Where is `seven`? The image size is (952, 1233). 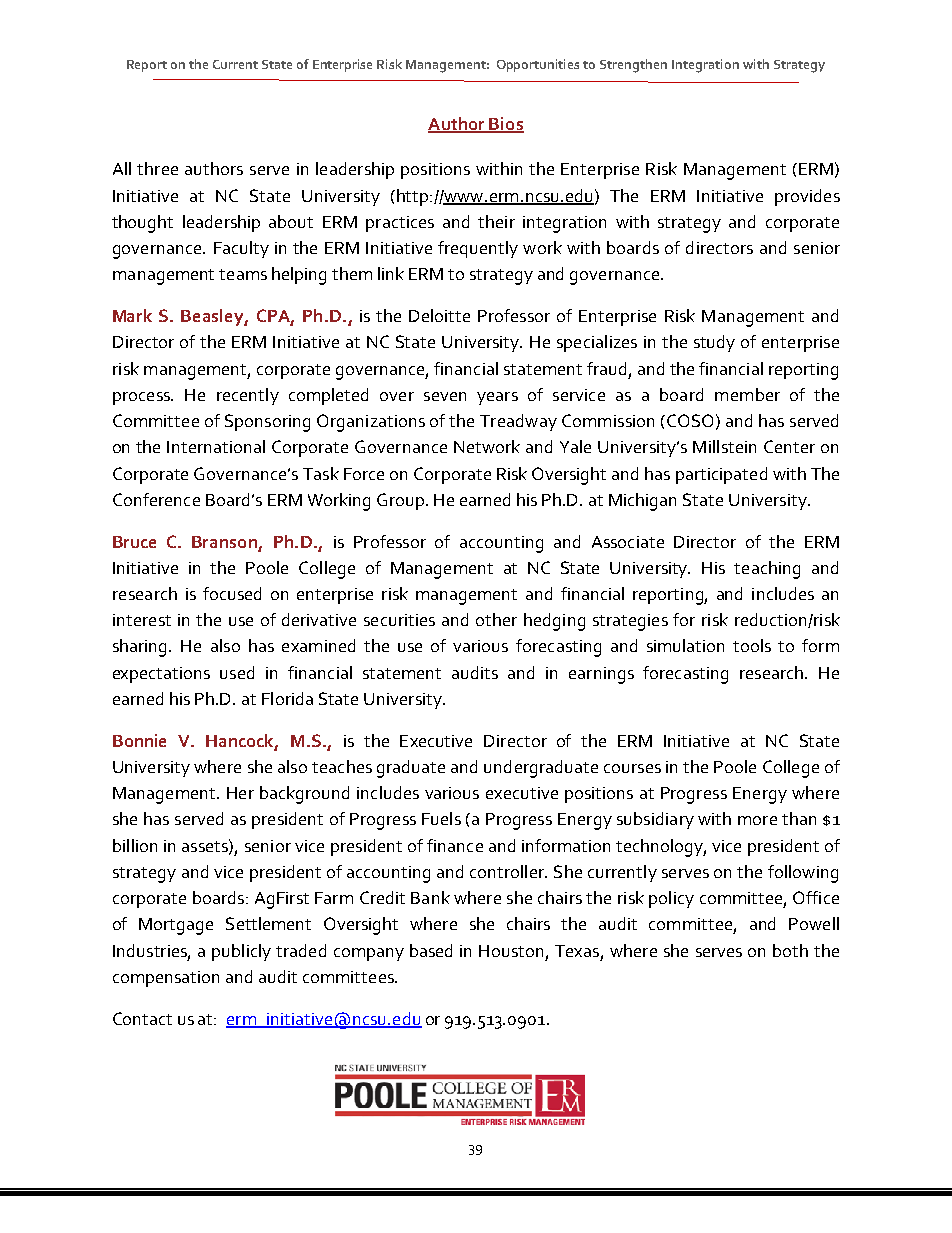
seven is located at coordinates (445, 396).
